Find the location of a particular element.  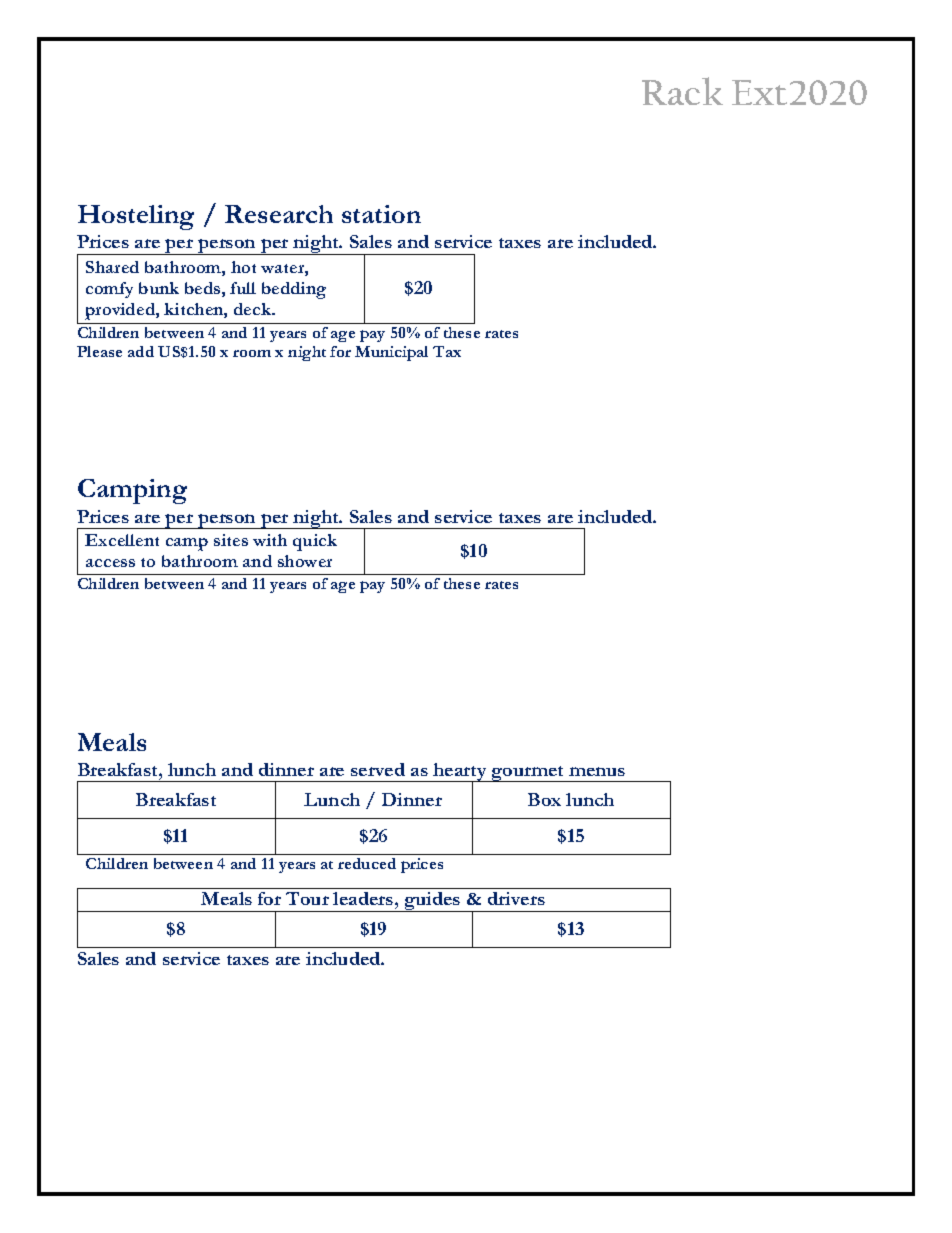

Research is located at coordinates (279, 214).
